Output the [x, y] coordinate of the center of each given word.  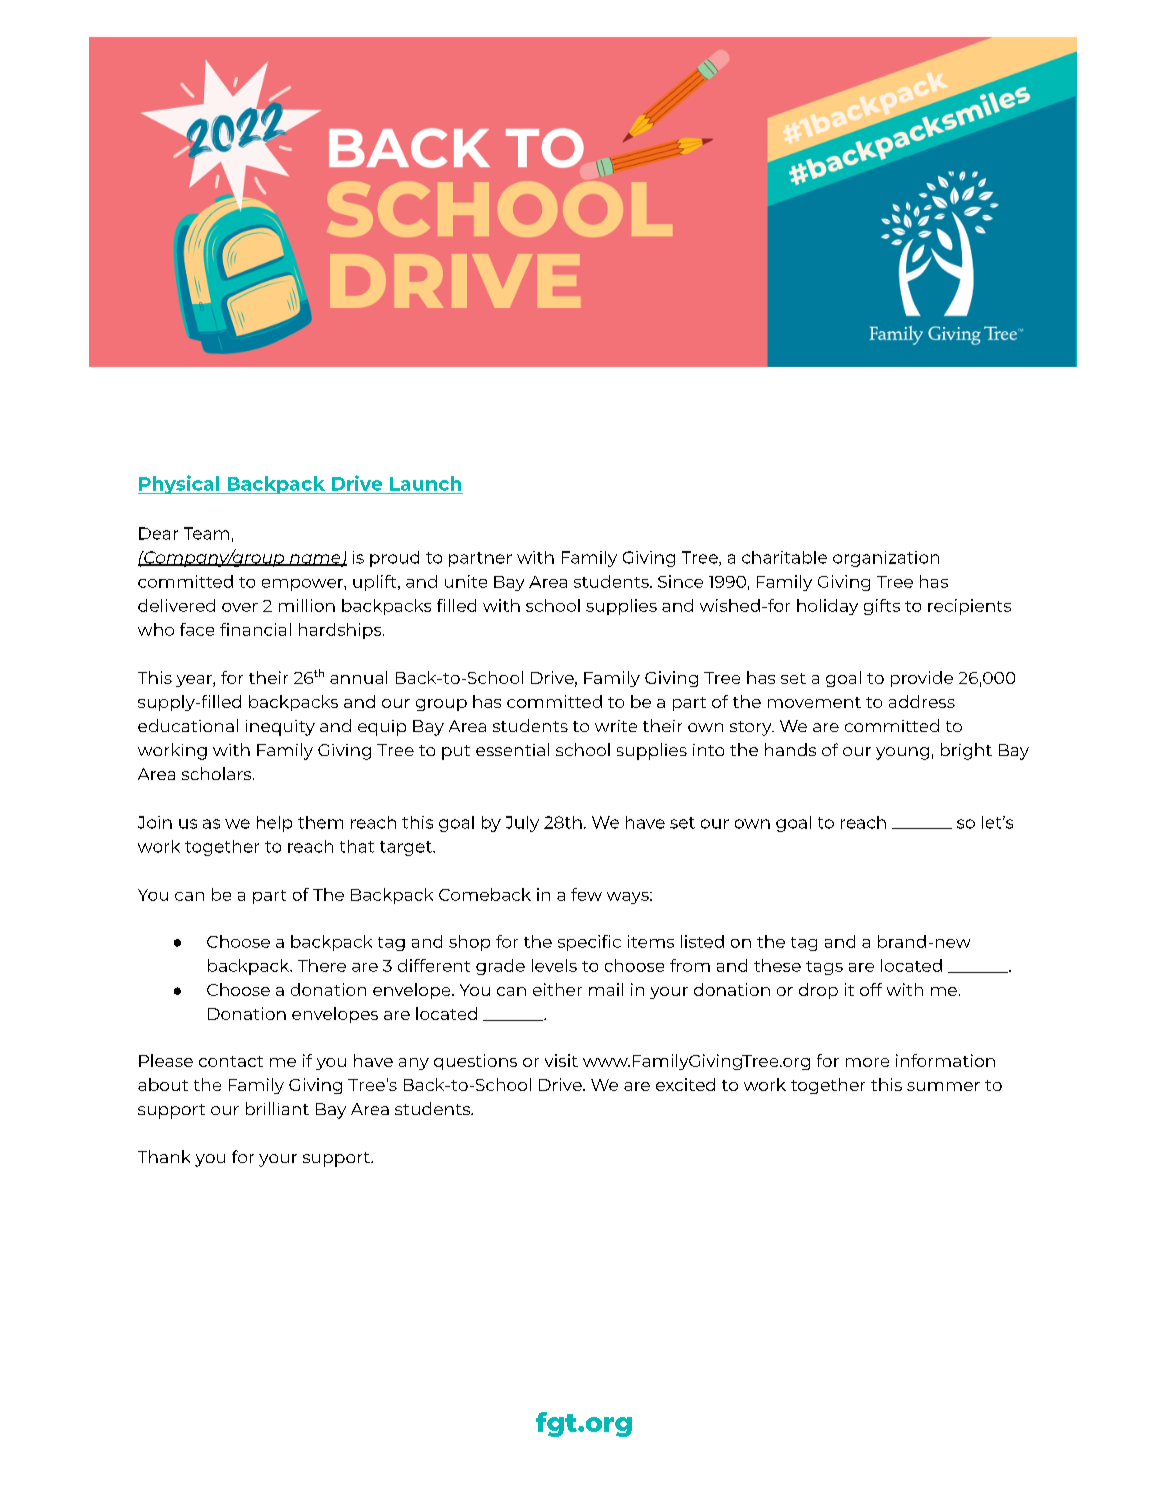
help [274, 824]
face [197, 629]
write [616, 726]
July [522, 824]
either [557, 989]
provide [922, 679]
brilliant [277, 1108]
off [871, 989]
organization [886, 559]
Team [206, 533]
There [322, 965]
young [902, 753]
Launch [425, 483]
